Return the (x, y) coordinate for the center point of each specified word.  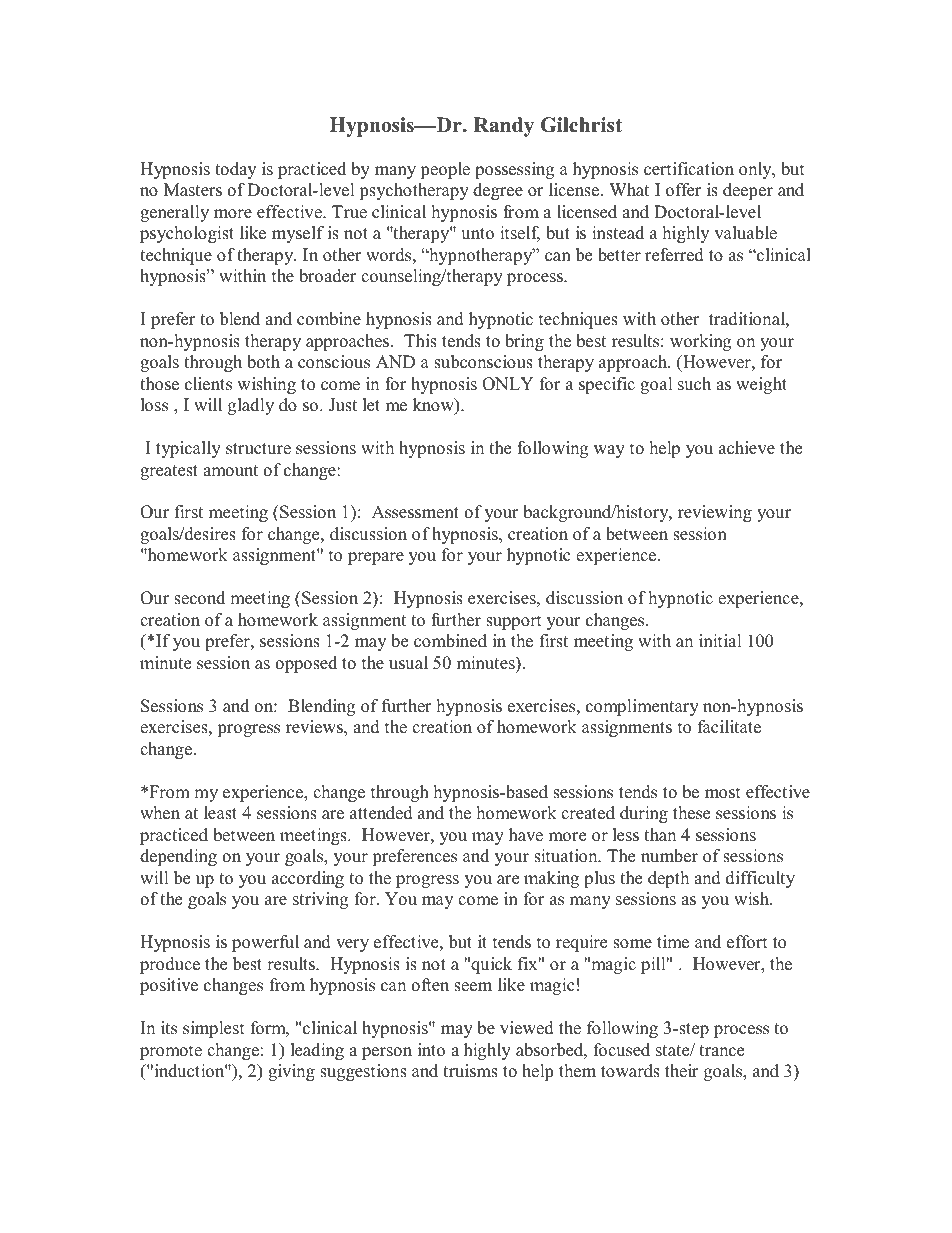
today (235, 170)
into (431, 1050)
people (445, 170)
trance (721, 1051)
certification (689, 169)
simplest (214, 1029)
